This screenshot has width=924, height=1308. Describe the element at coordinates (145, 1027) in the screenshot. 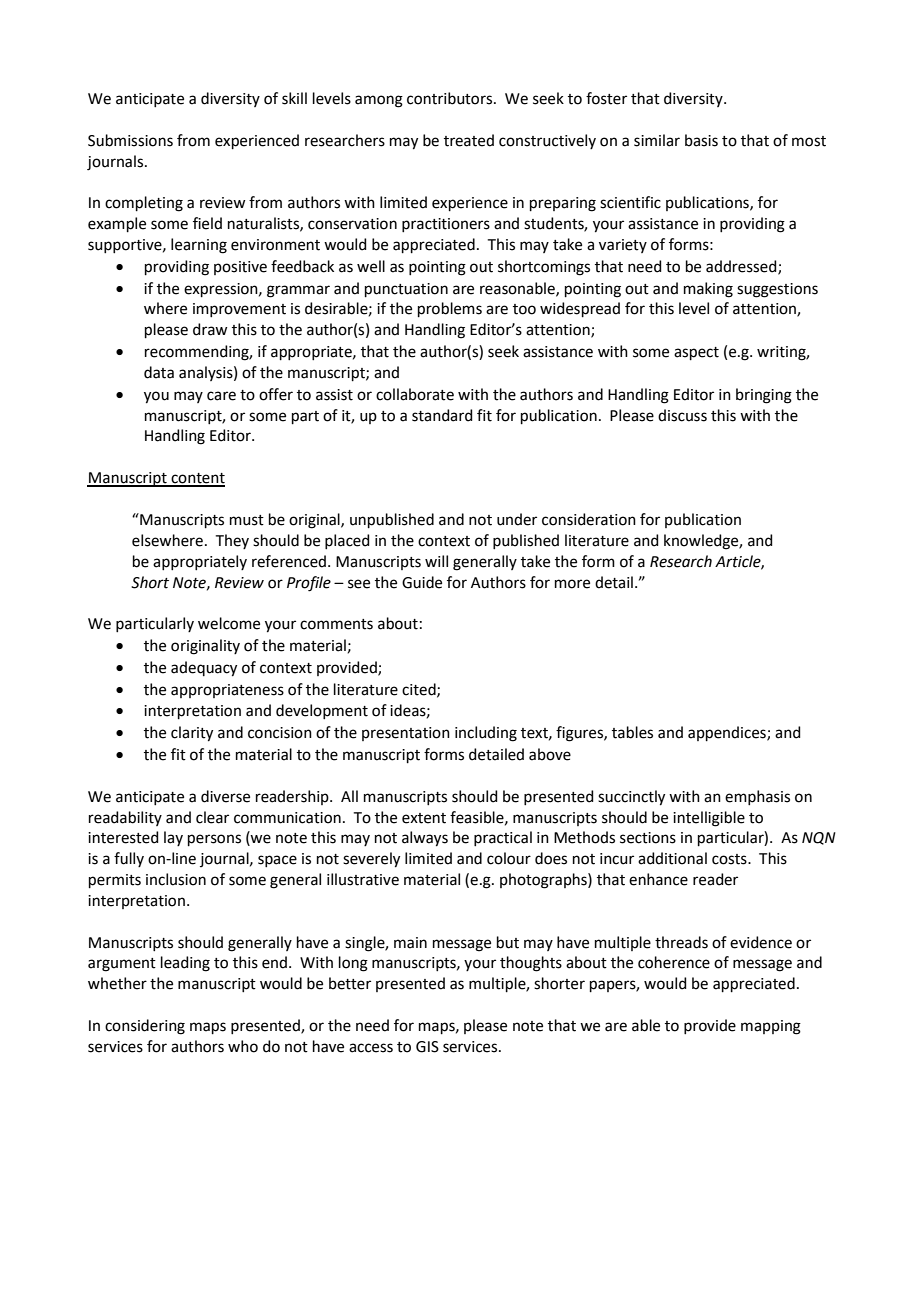

I see `considering` at that location.
